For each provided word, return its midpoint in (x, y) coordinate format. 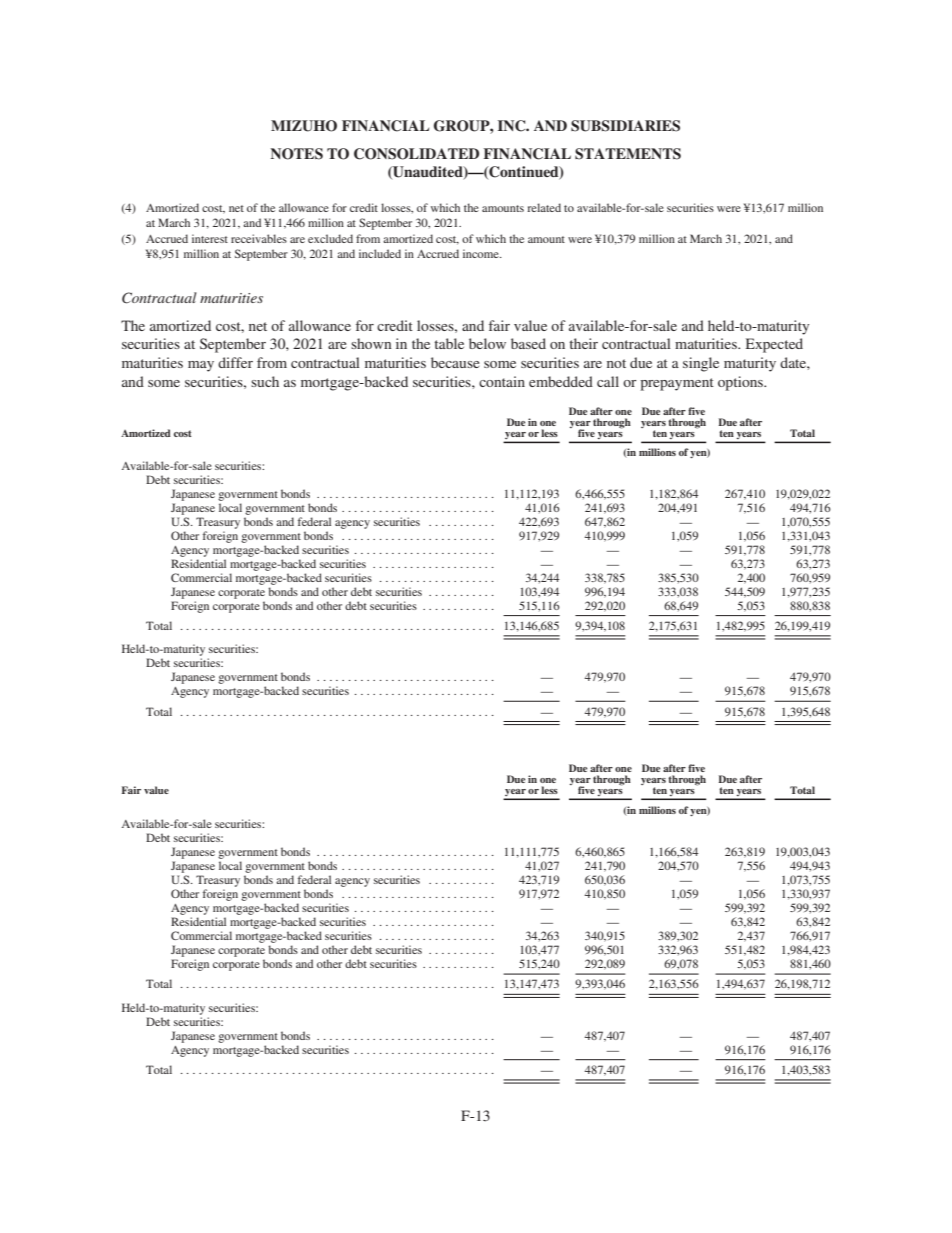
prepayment (677, 384)
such (265, 381)
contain (502, 381)
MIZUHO (304, 126)
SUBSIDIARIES (625, 126)
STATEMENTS (628, 154)
